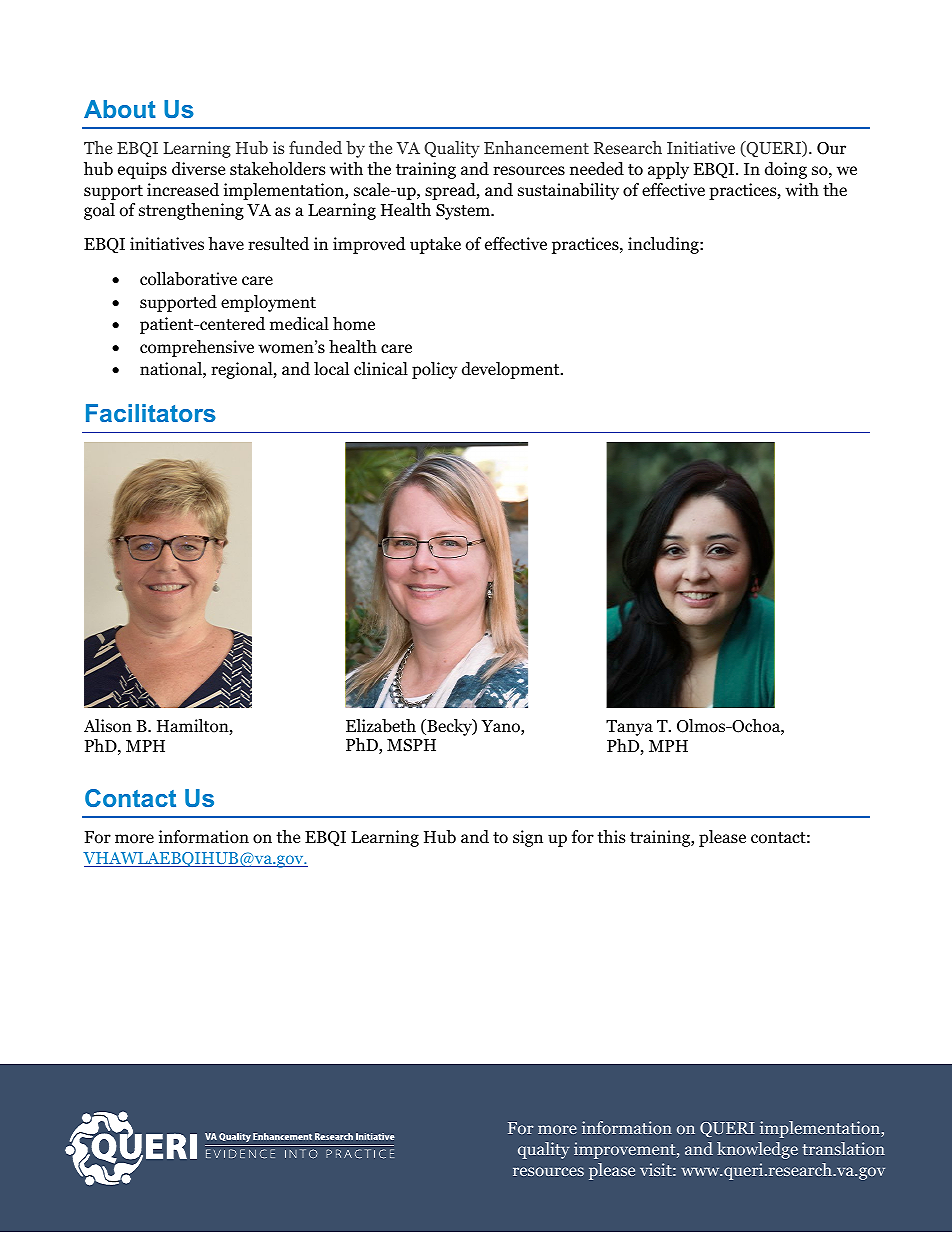 Image resolution: width=952 pixels, height=1233 pixels. What do you see at coordinates (786, 170) in the document?
I see `doing` at bounding box center [786, 170].
